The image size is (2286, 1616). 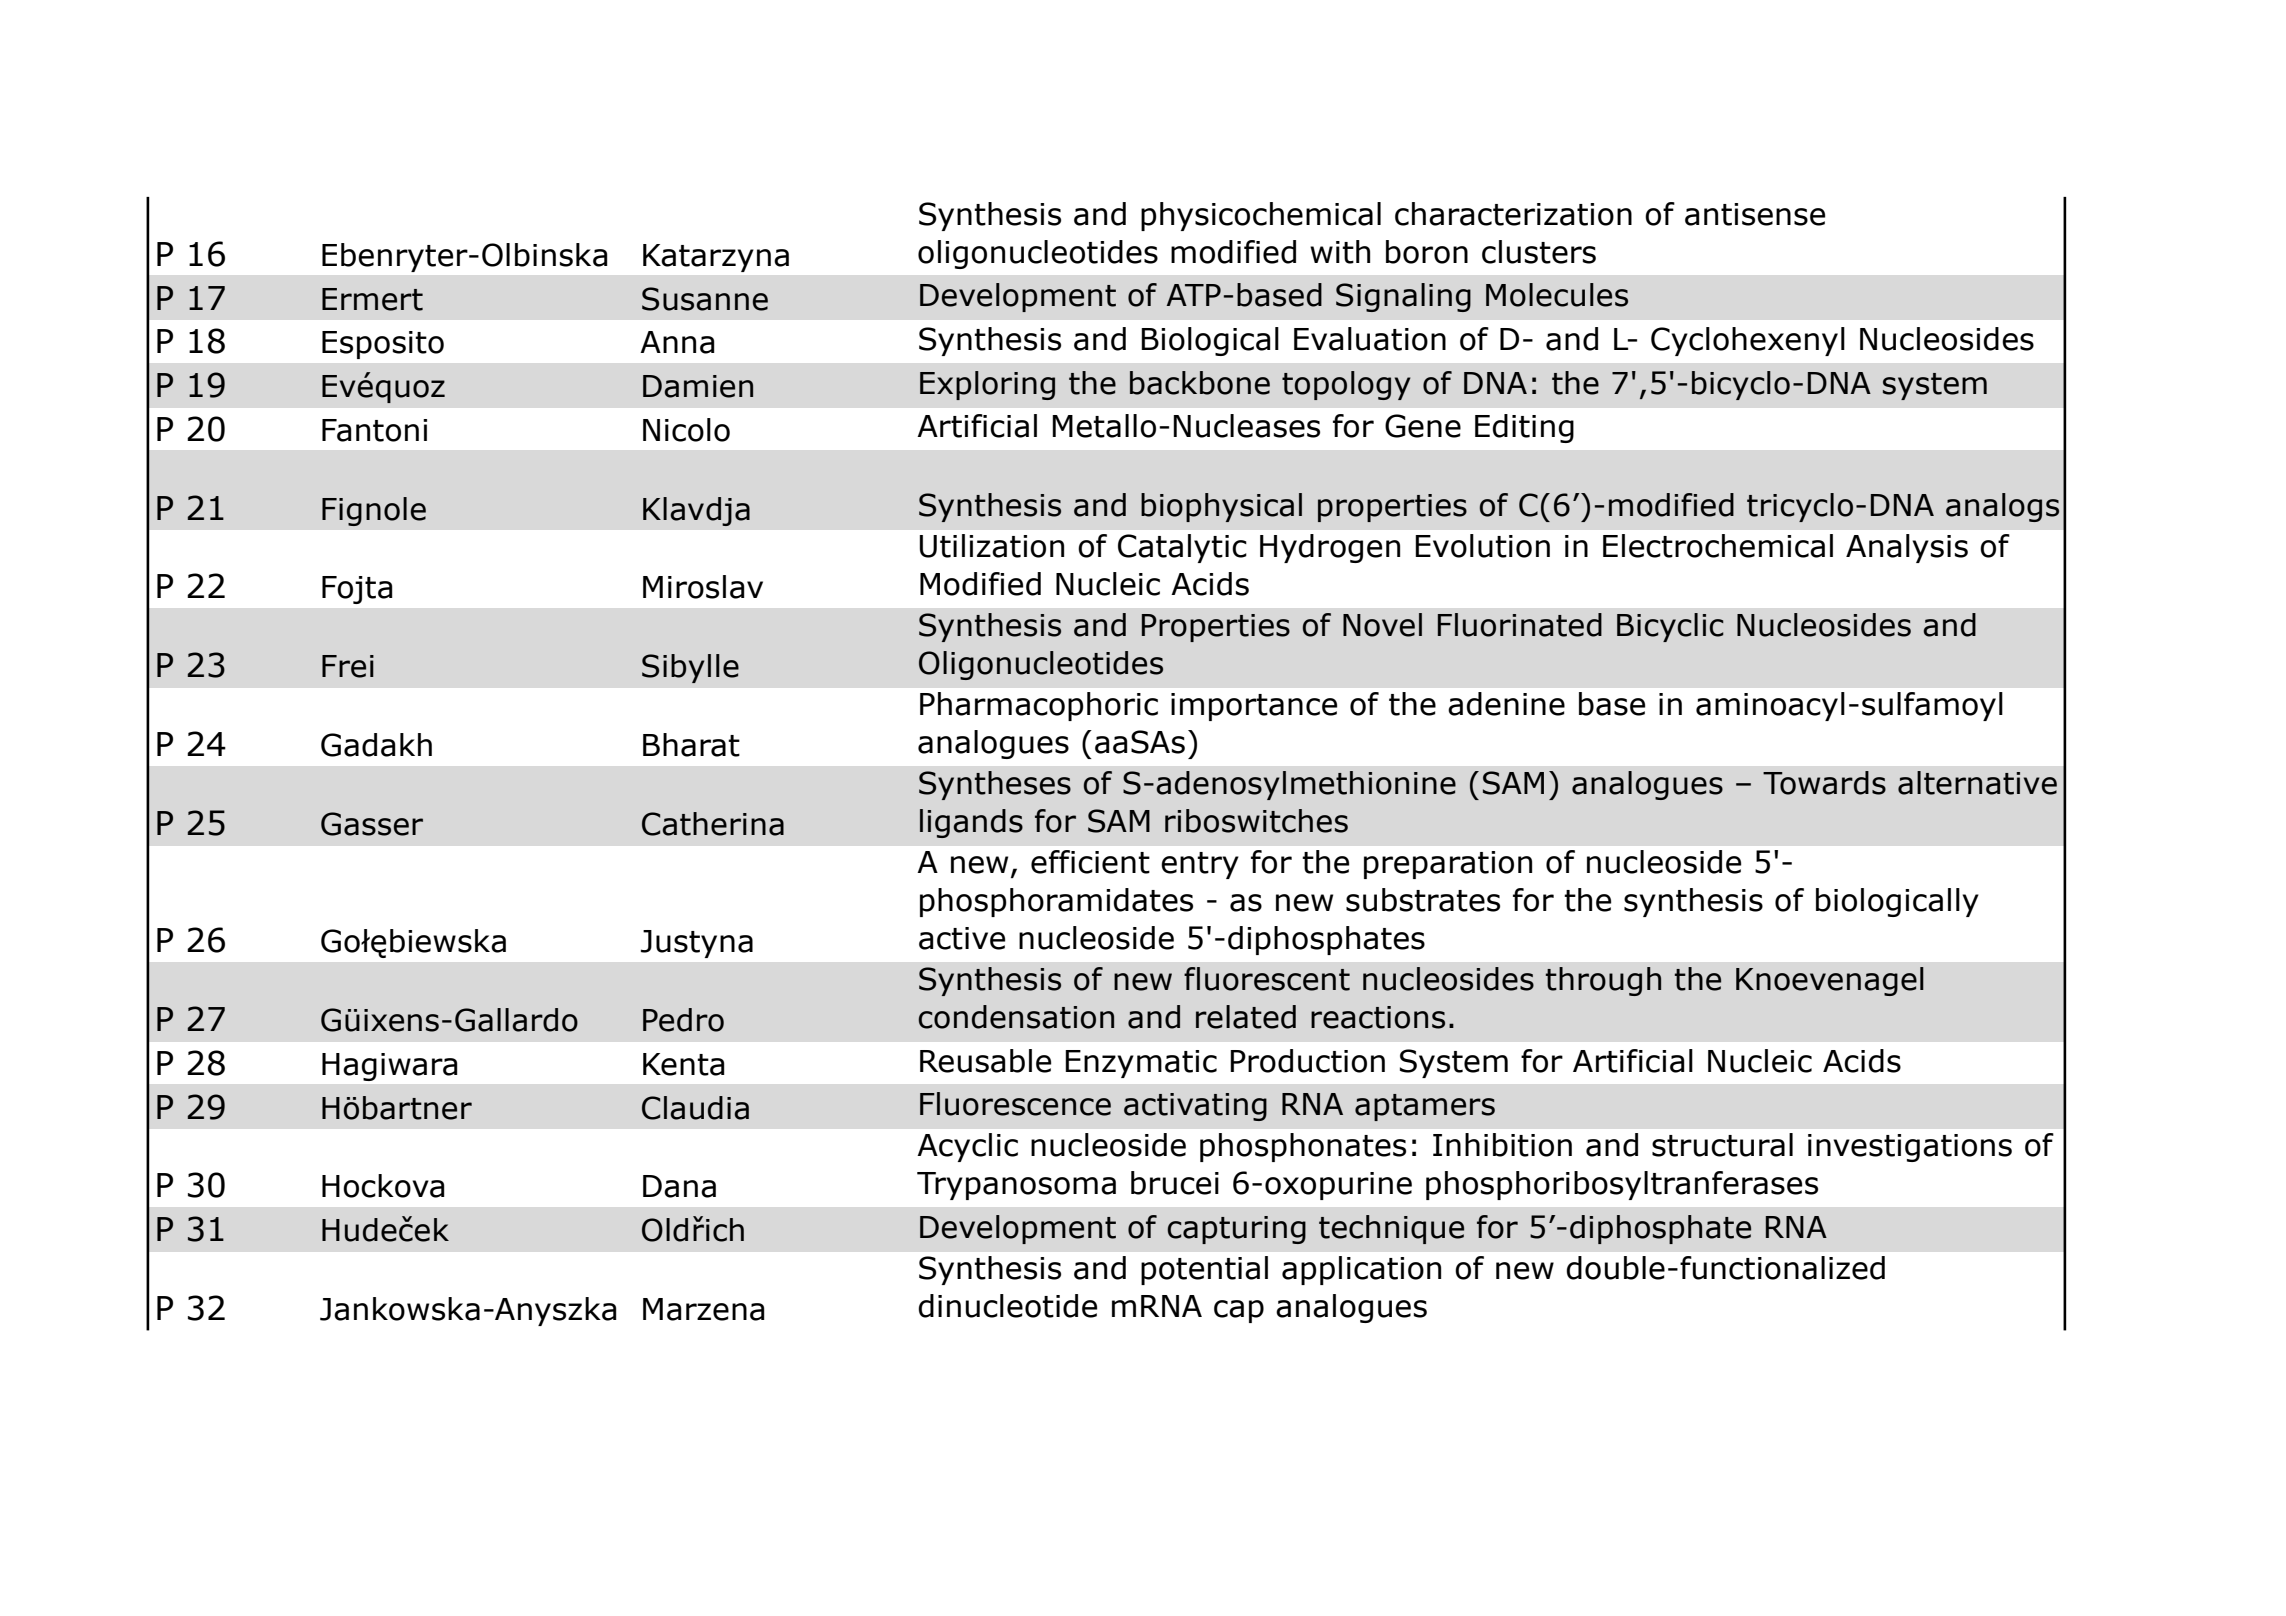 I want to click on Miroslav, so click(x=703, y=587).
